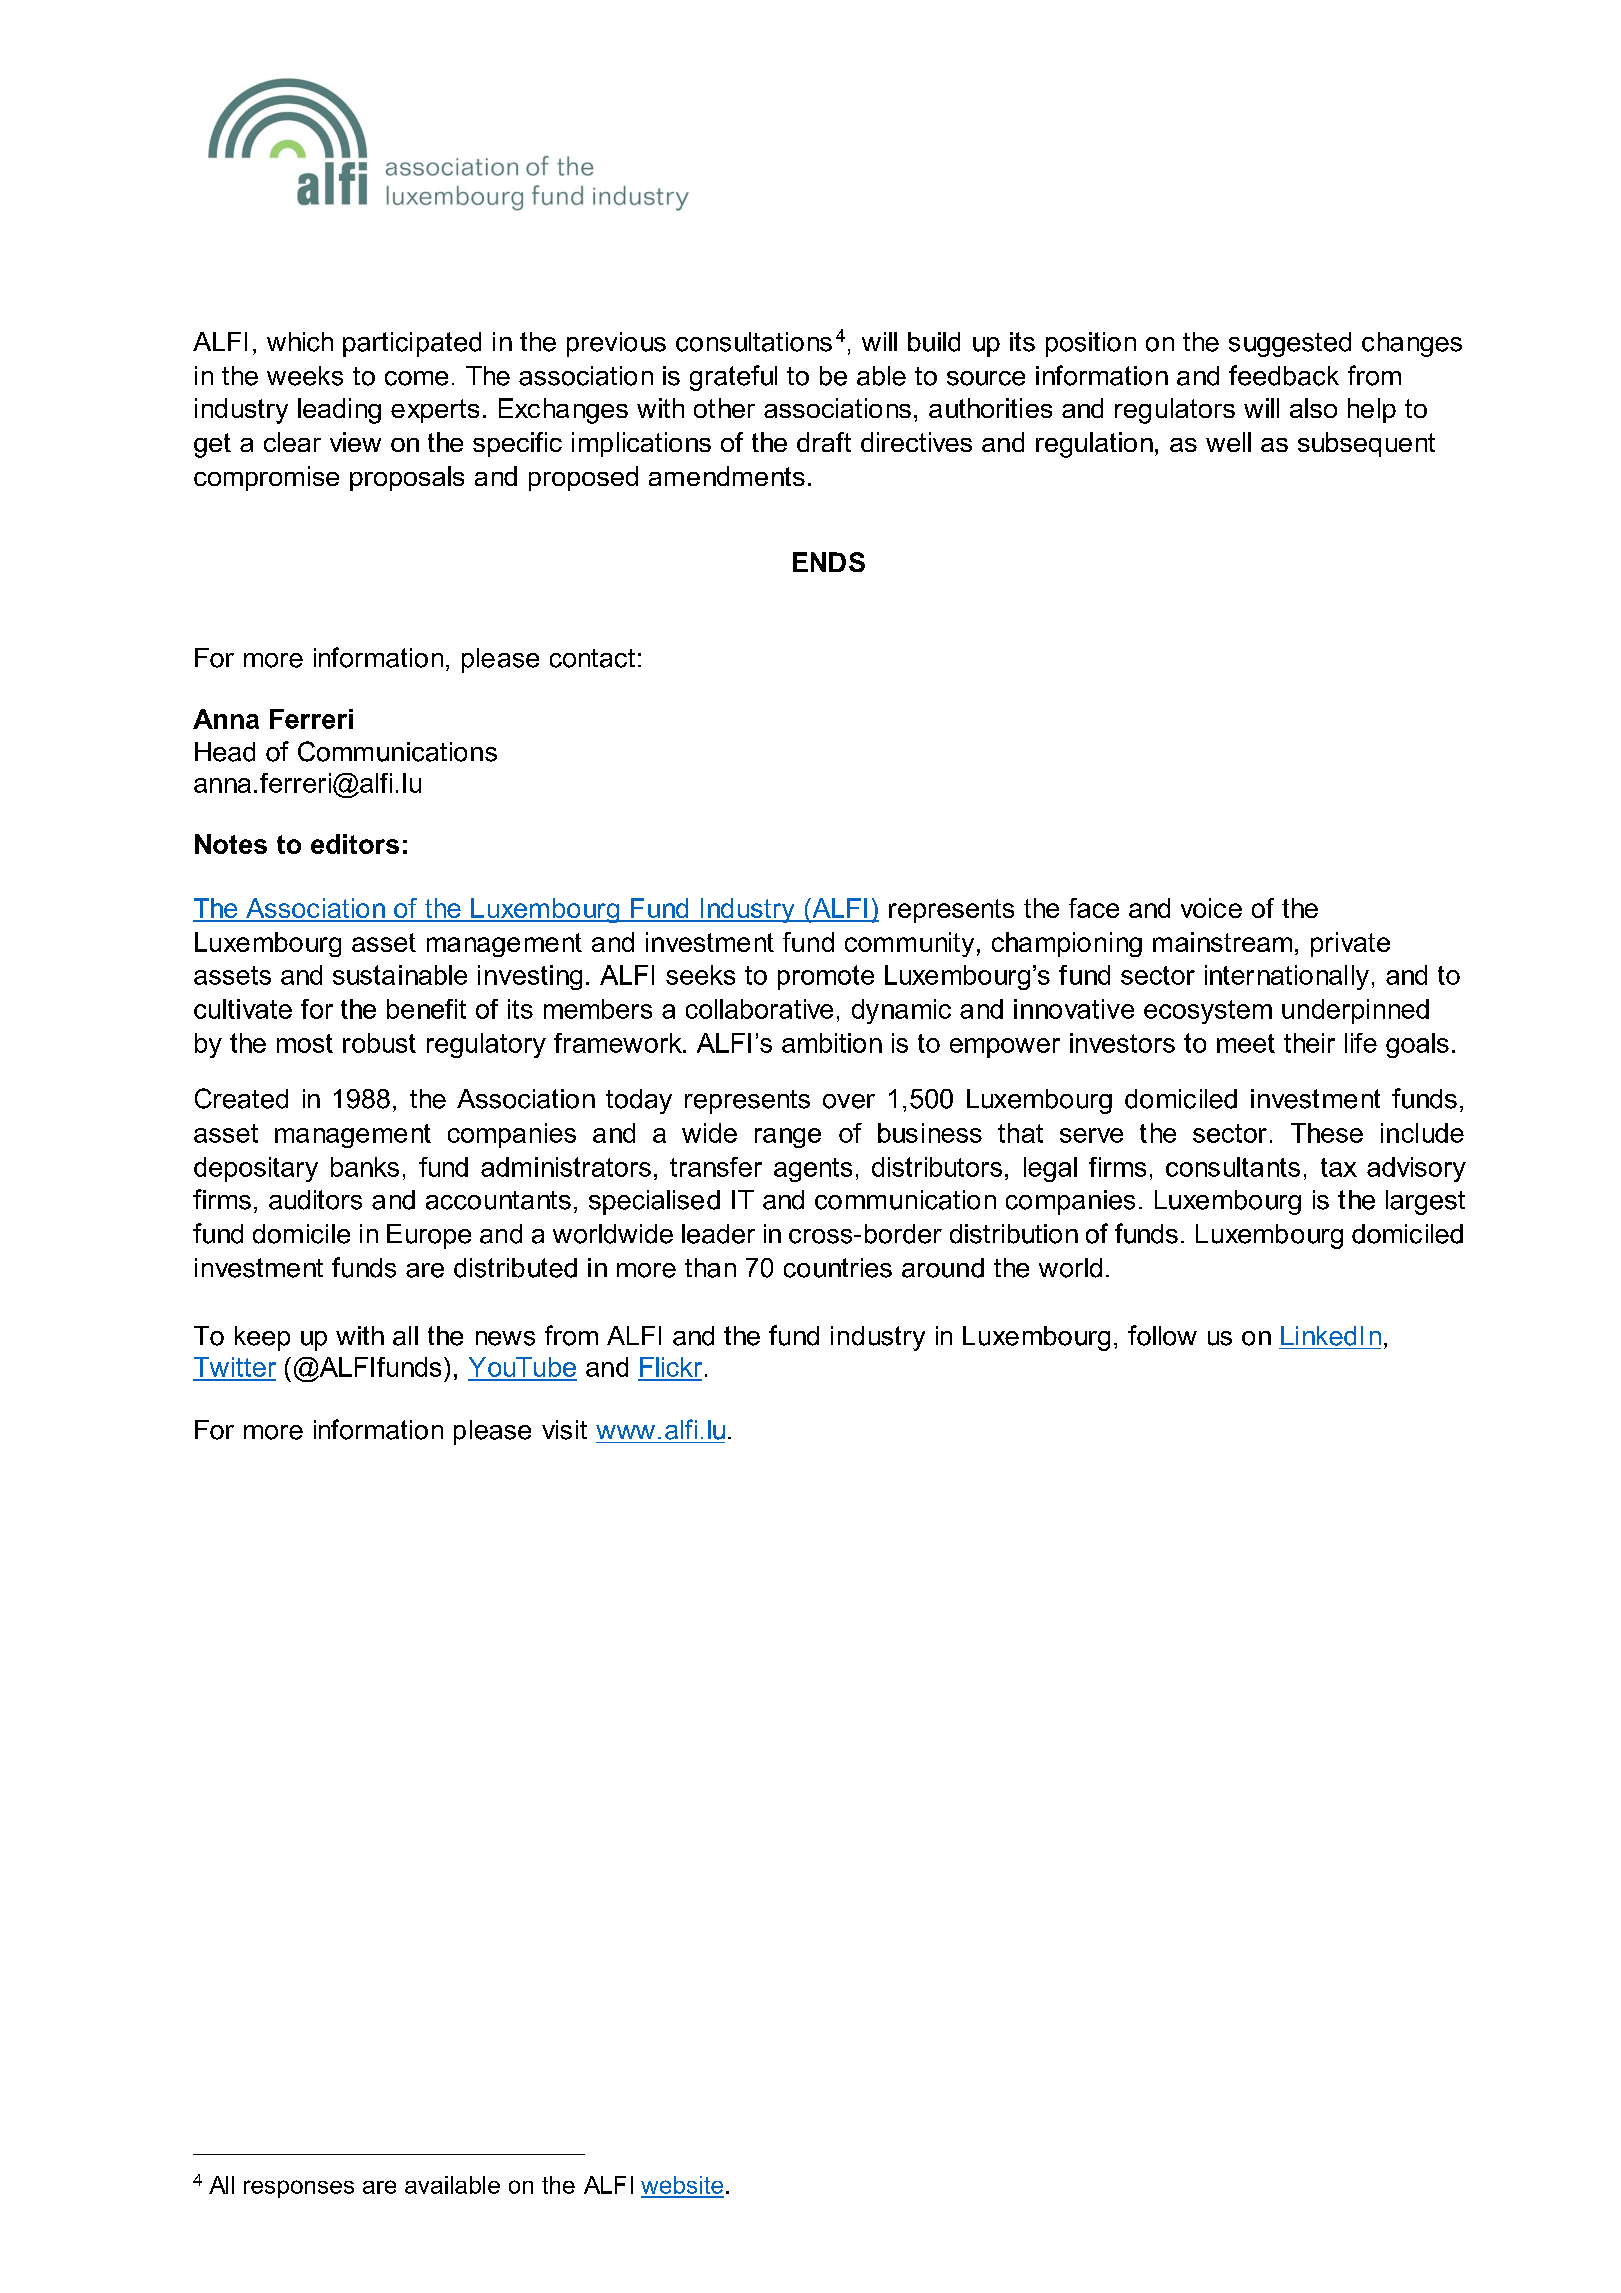  Describe the element at coordinates (429, 1236) in the screenshot. I see `Europe` at that location.
